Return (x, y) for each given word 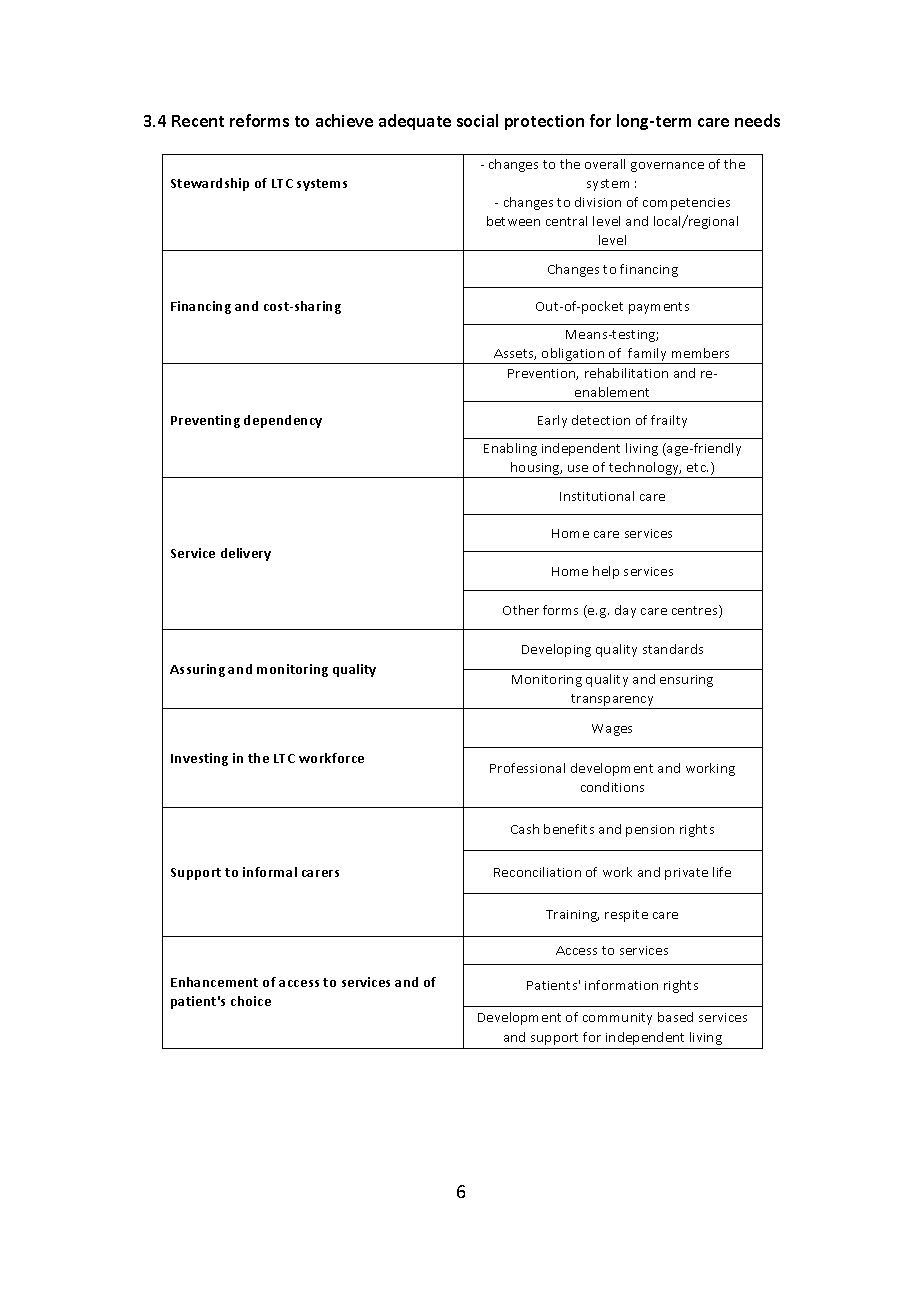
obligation (573, 356)
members (700, 353)
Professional (527, 768)
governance (667, 167)
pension (650, 831)
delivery (246, 554)
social (477, 120)
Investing (199, 759)
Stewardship (210, 184)
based (675, 1017)
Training (572, 916)
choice (251, 1001)
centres (696, 611)
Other (521, 610)
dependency (283, 421)
